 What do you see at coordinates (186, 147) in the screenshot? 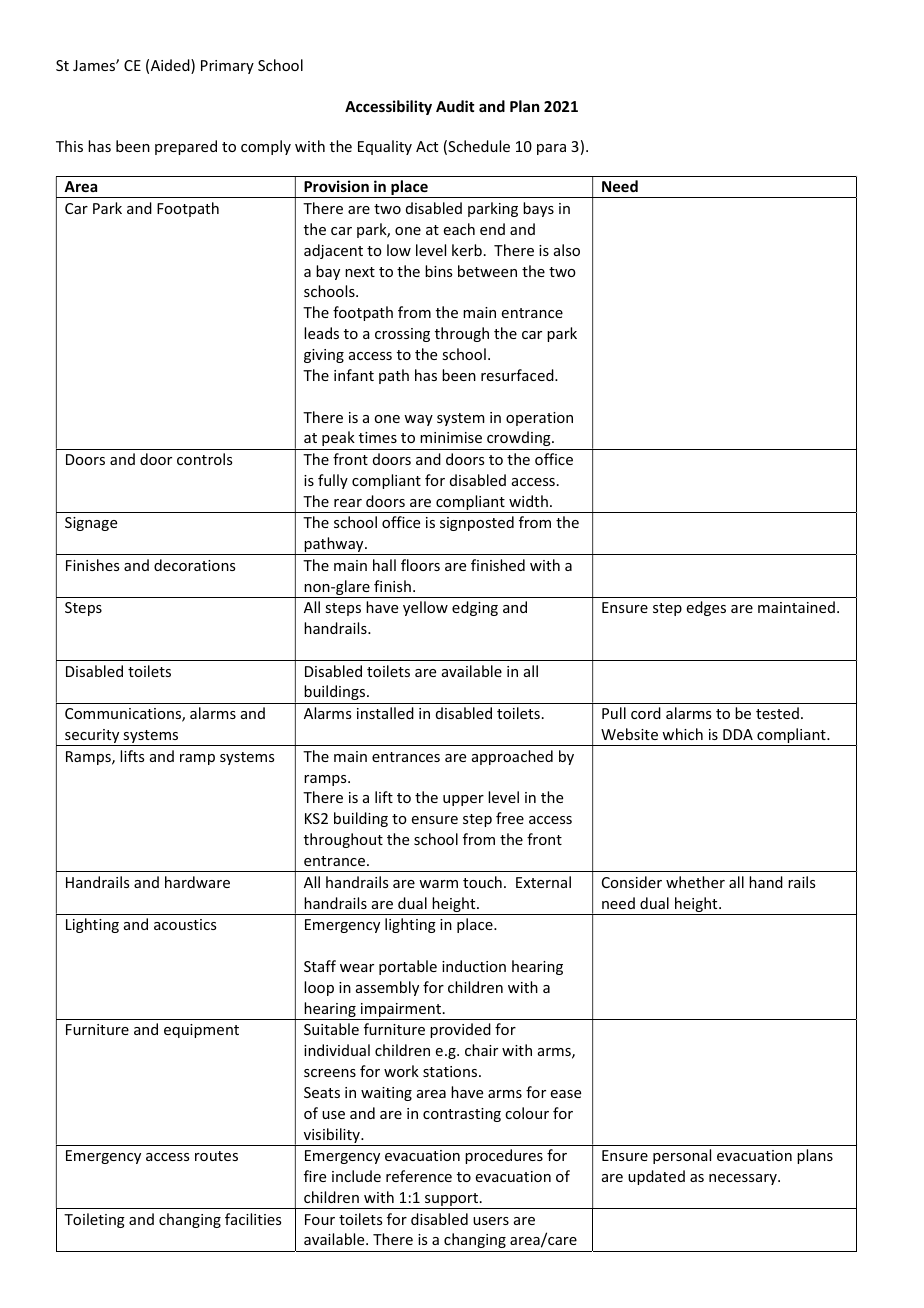
I see `prepared` at bounding box center [186, 147].
